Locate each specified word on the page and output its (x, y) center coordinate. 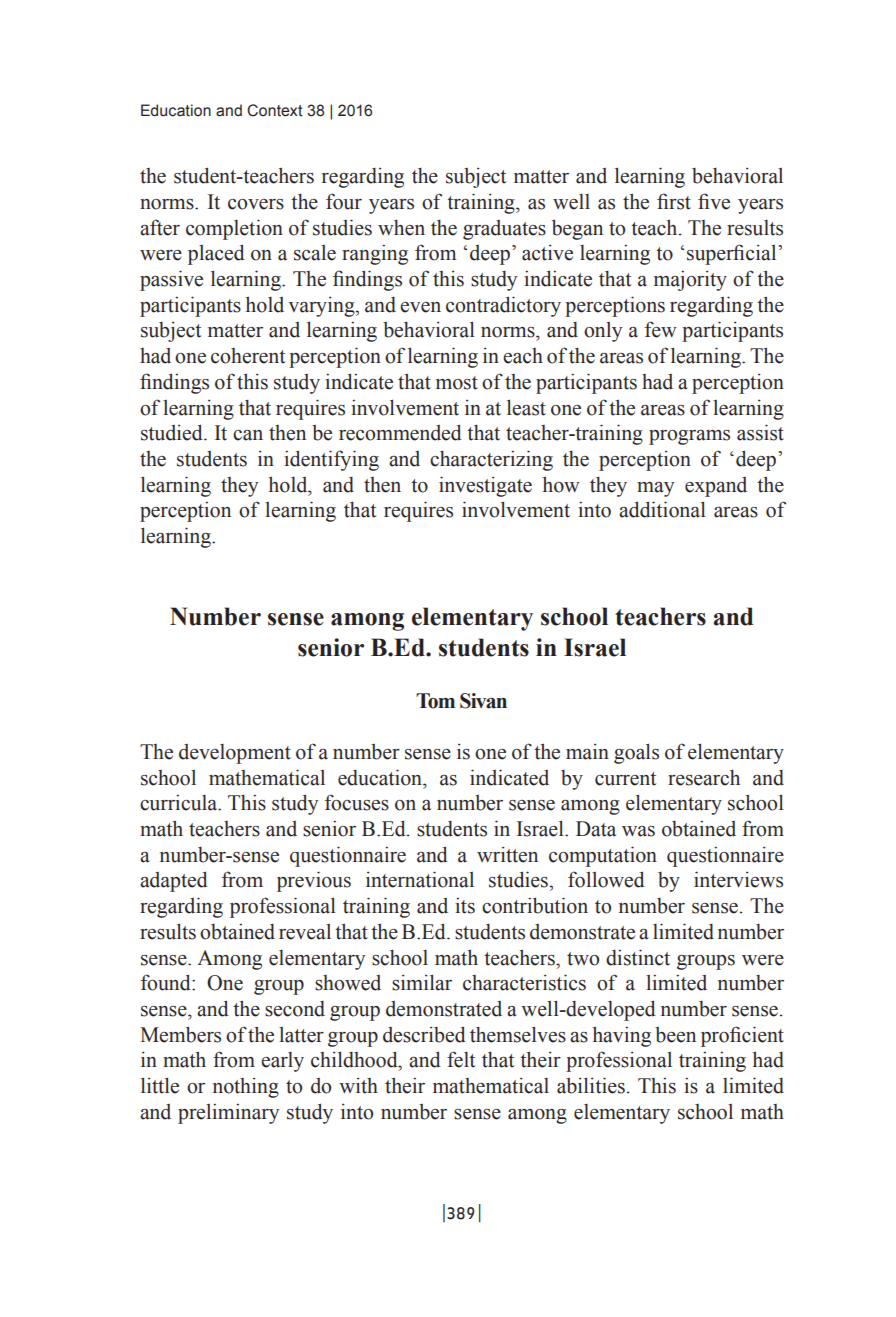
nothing (246, 1088)
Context (275, 110)
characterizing (491, 460)
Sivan (483, 701)
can (248, 435)
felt (461, 1059)
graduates (504, 230)
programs (689, 437)
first (674, 201)
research (704, 778)
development (235, 754)
